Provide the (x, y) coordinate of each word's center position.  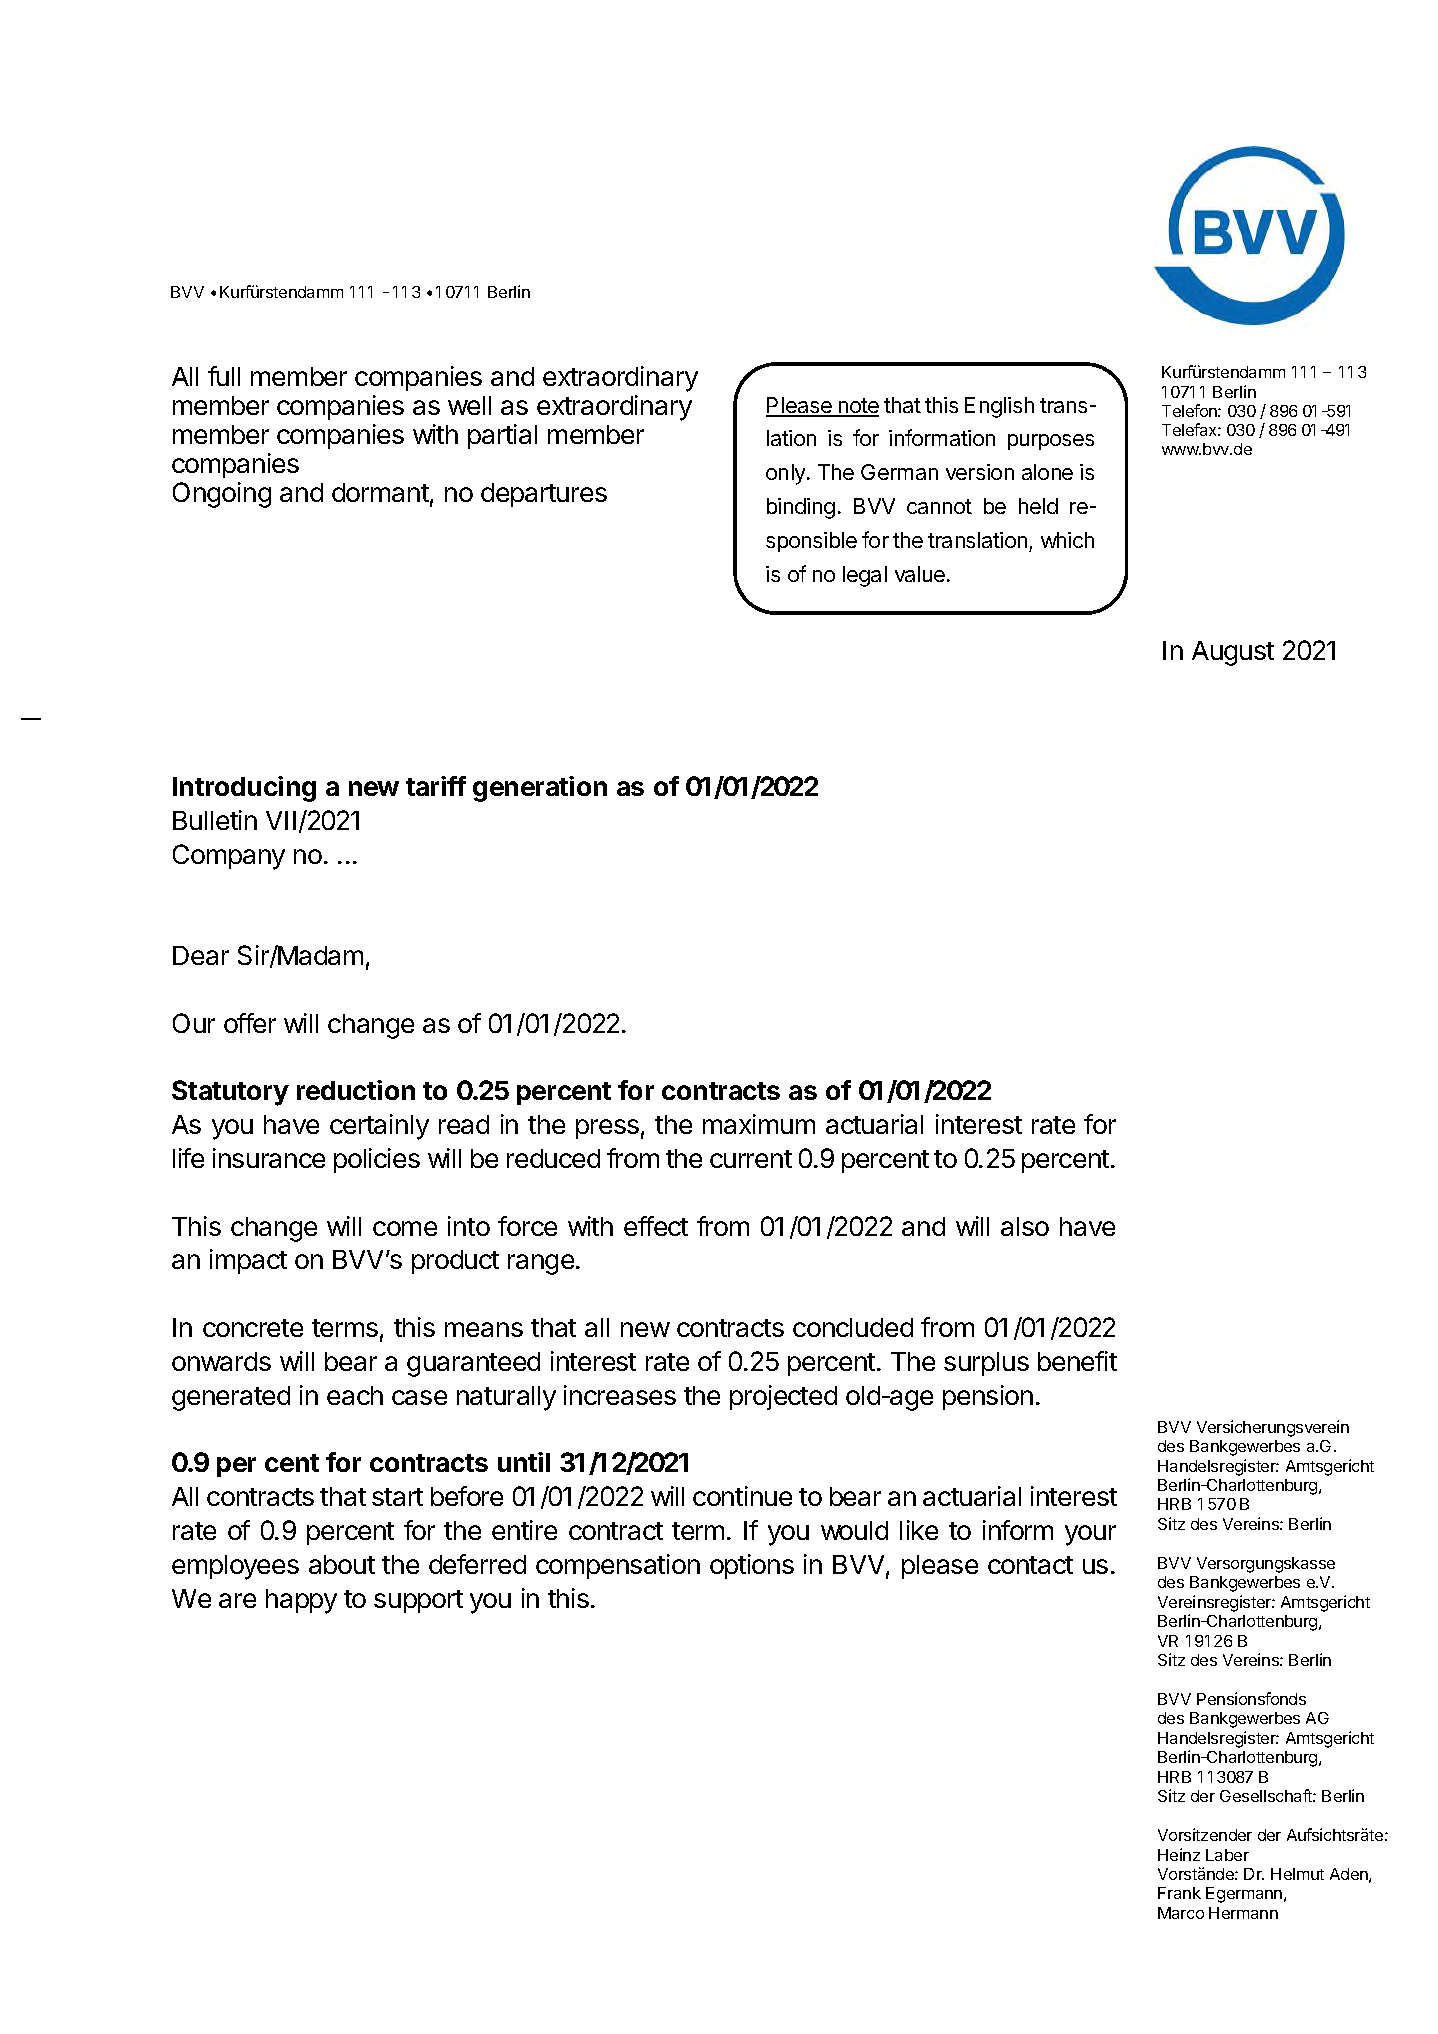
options (752, 1566)
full (224, 376)
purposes (1051, 442)
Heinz (1179, 1854)
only (787, 474)
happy (301, 1601)
